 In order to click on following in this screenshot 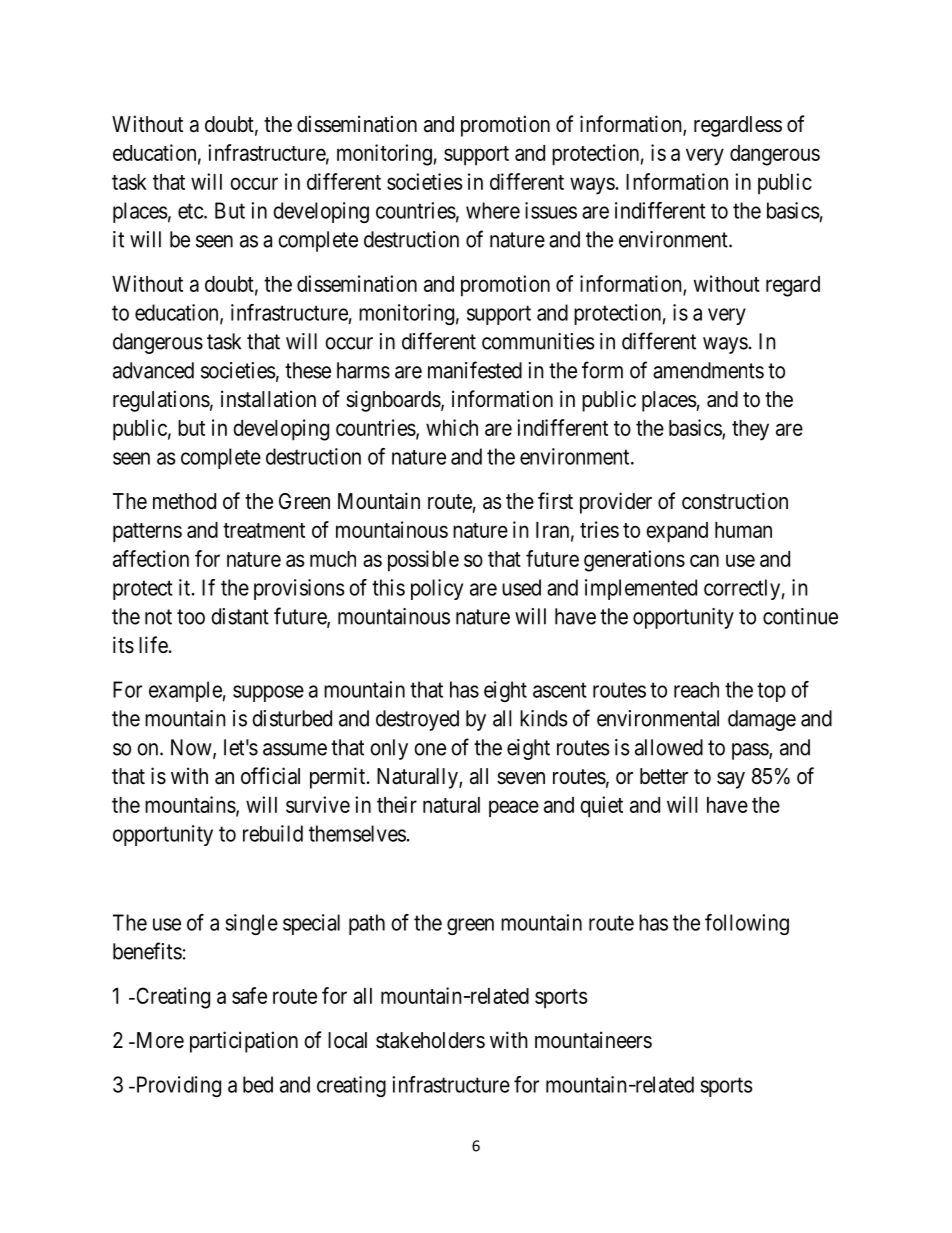, I will do `click(747, 924)`.
